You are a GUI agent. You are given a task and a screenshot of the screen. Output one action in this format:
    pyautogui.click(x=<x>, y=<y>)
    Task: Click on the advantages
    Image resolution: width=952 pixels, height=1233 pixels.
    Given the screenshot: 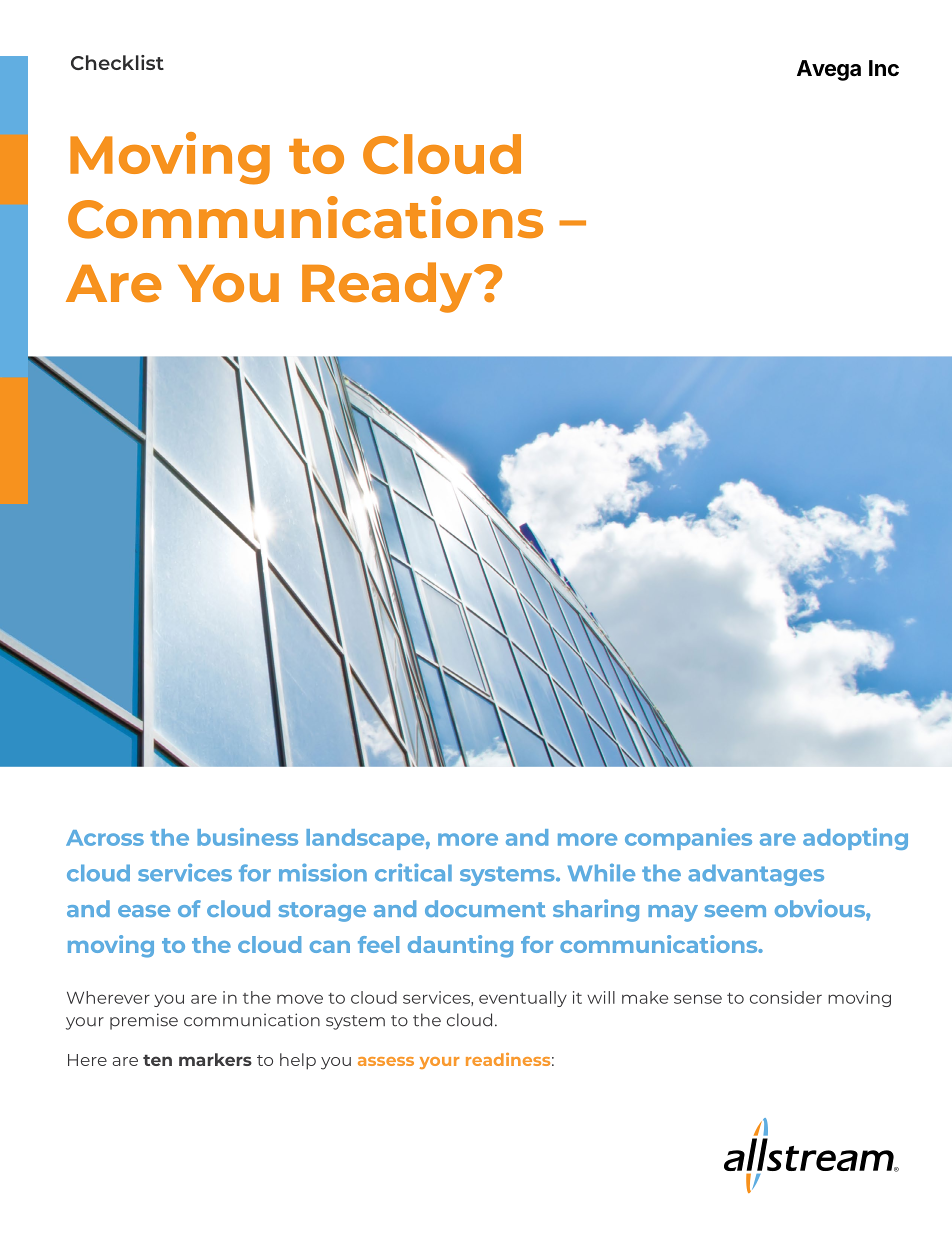 What is the action you would take?
    pyautogui.click(x=756, y=875)
